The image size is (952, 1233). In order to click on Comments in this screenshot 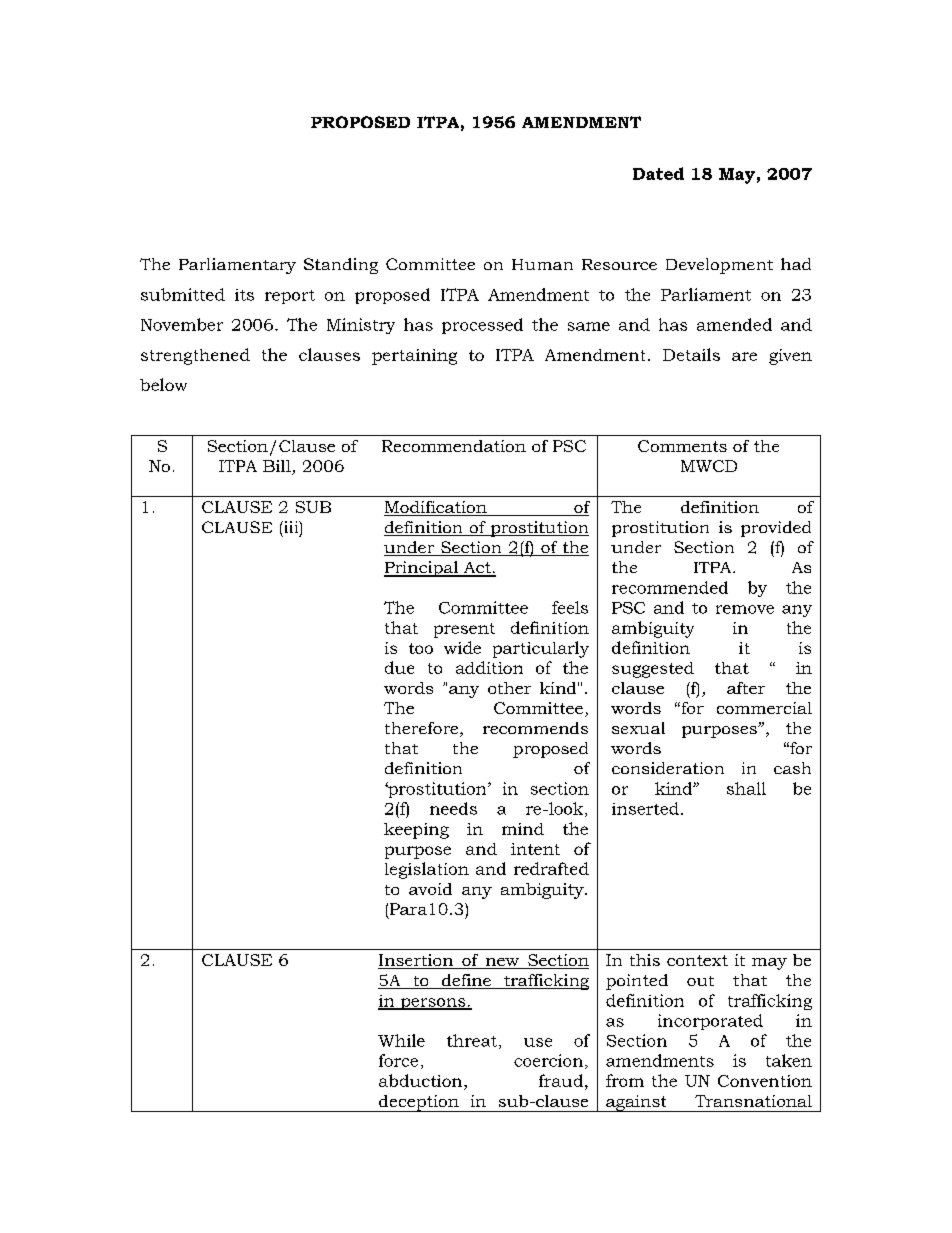, I will do `click(682, 446)`.
